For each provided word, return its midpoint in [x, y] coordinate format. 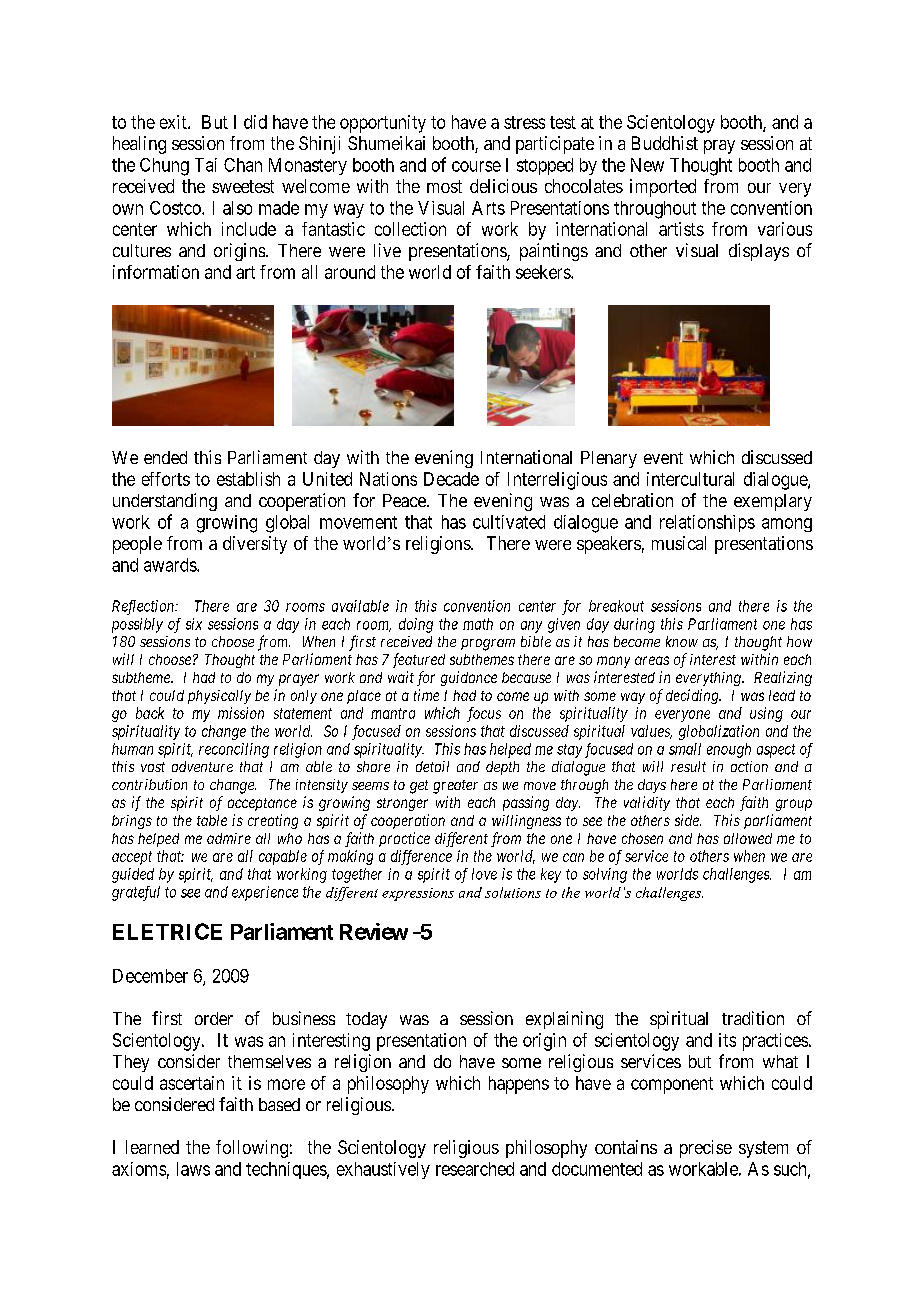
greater [455, 787]
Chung [164, 167]
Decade [451, 479]
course [476, 166]
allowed [748, 838]
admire [229, 838]
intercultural [690, 479]
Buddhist [665, 143]
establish [248, 479]
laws [193, 1169]
